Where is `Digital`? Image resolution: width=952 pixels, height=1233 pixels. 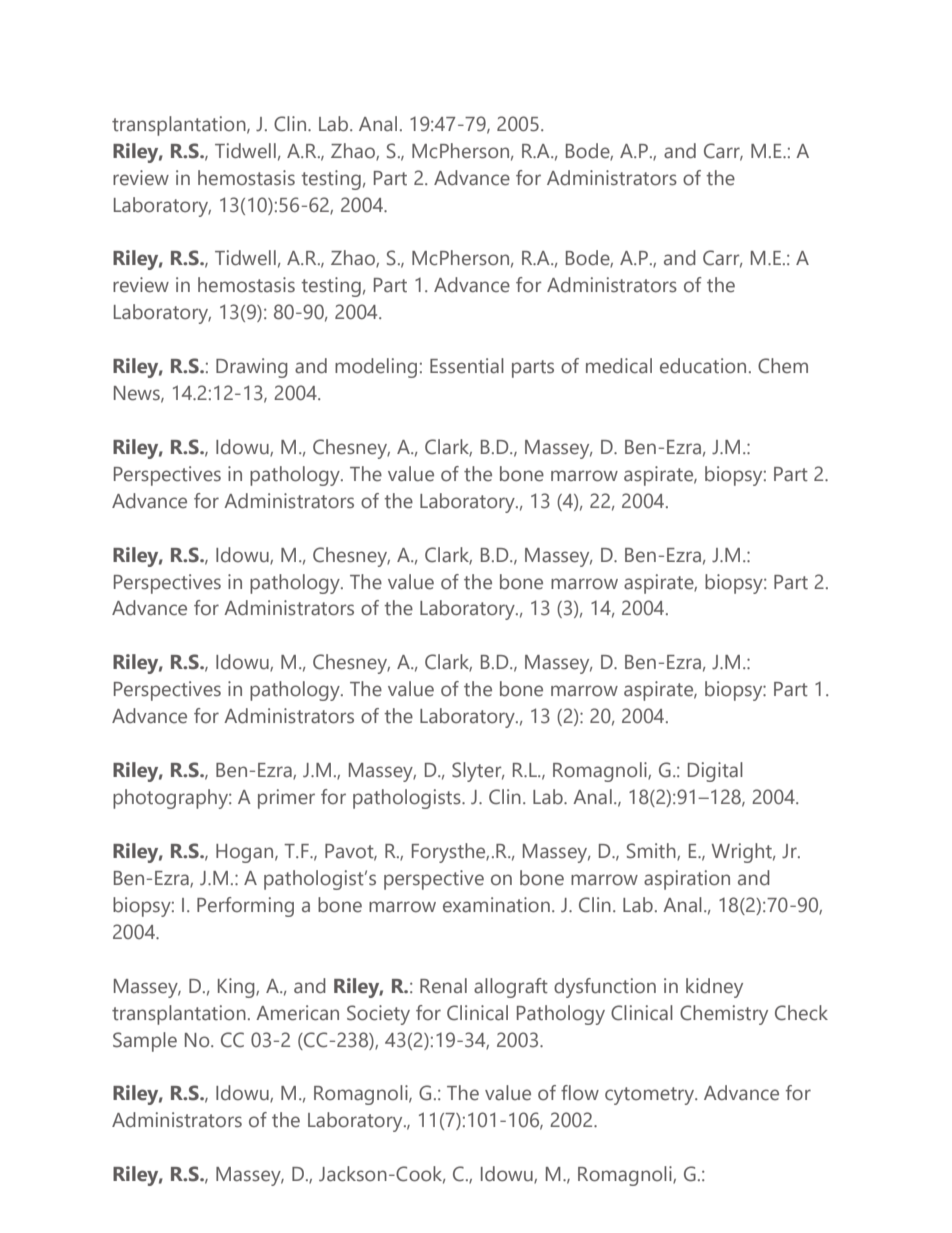
Digital is located at coordinates (715, 772).
